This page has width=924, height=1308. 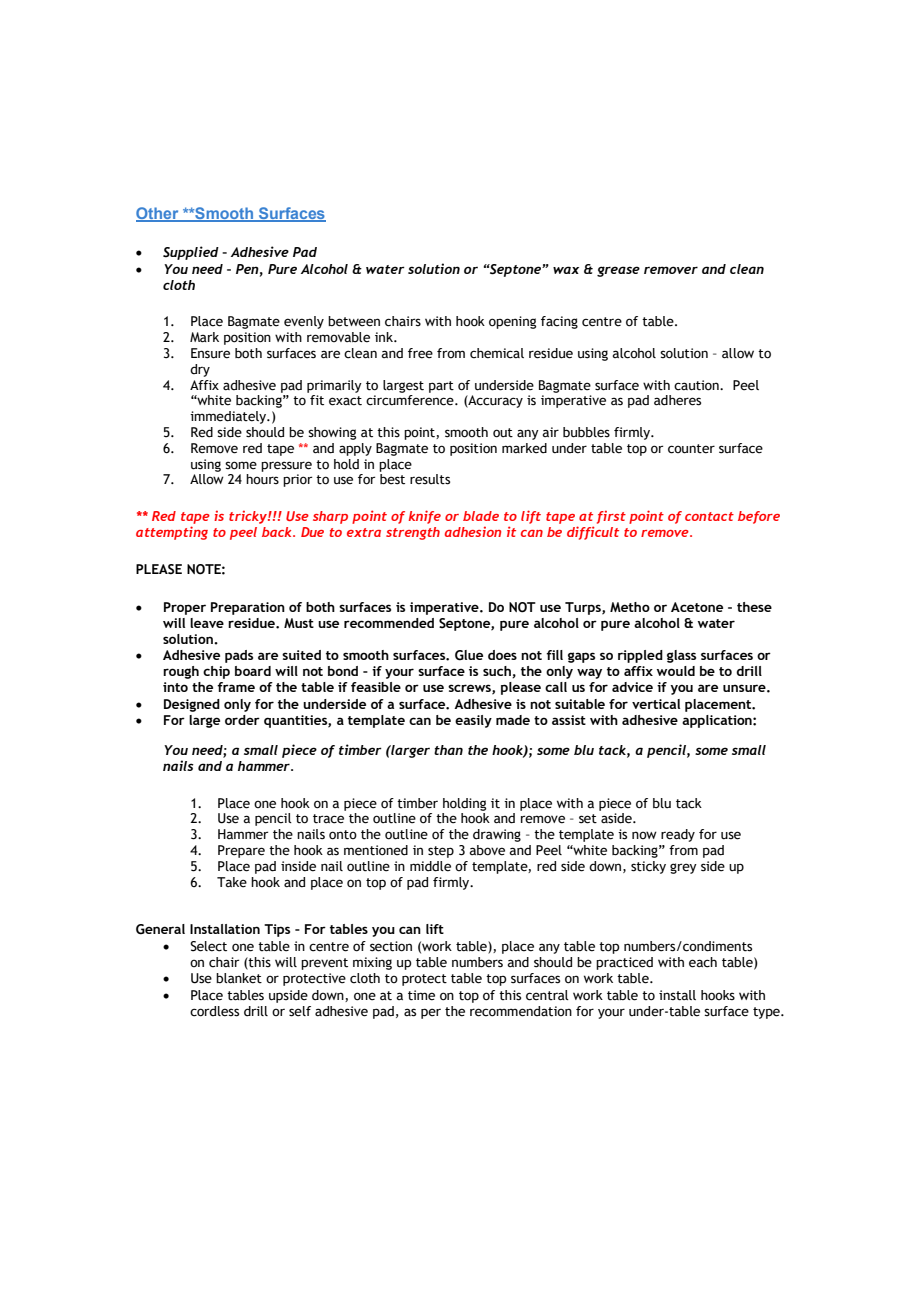 What do you see at coordinates (618, 271) in the page?
I see `grease` at bounding box center [618, 271].
